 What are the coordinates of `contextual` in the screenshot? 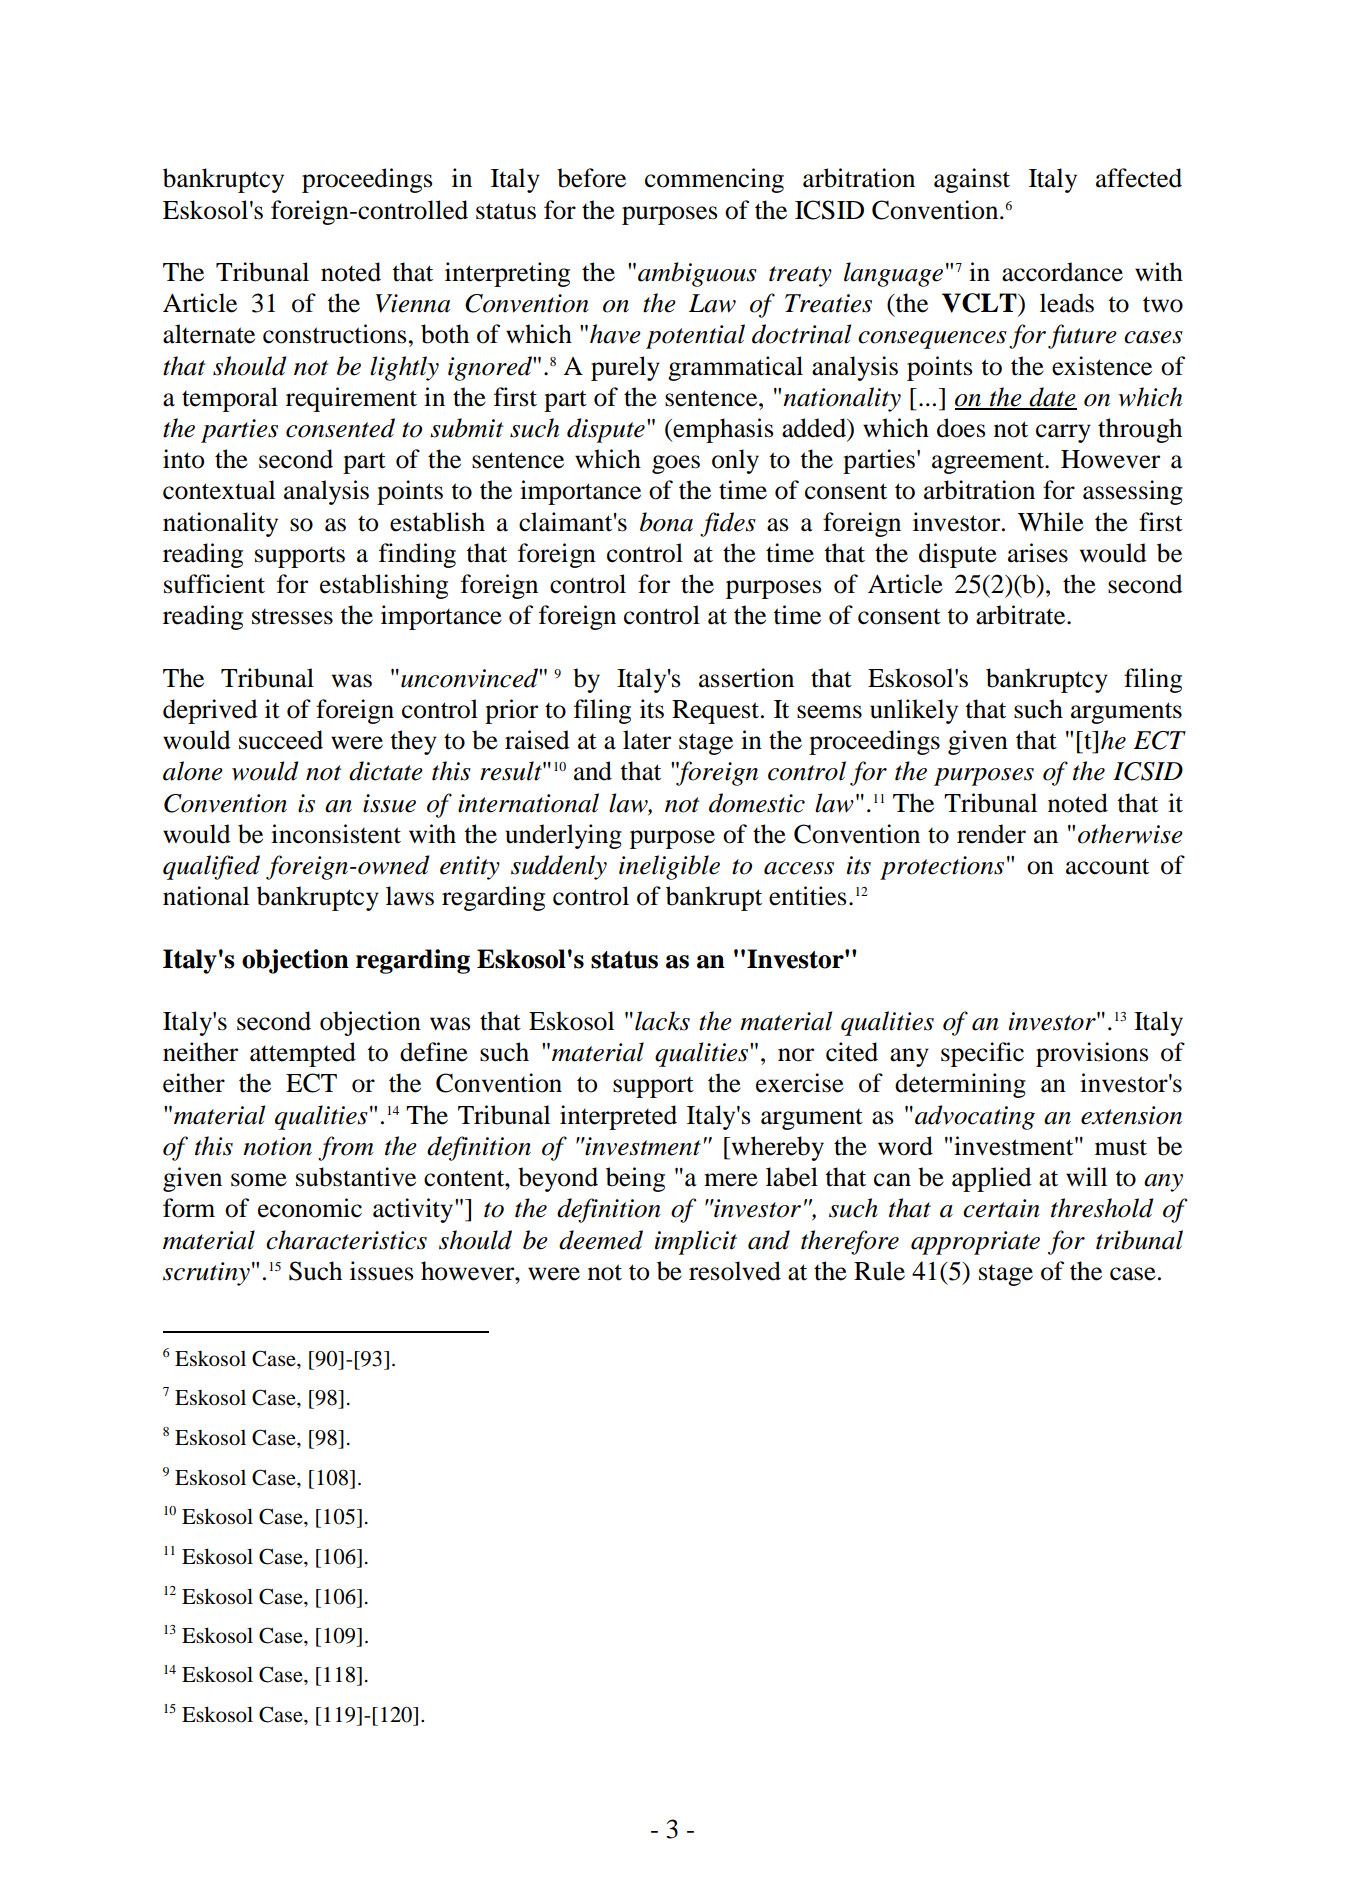 It's located at (219, 490).
